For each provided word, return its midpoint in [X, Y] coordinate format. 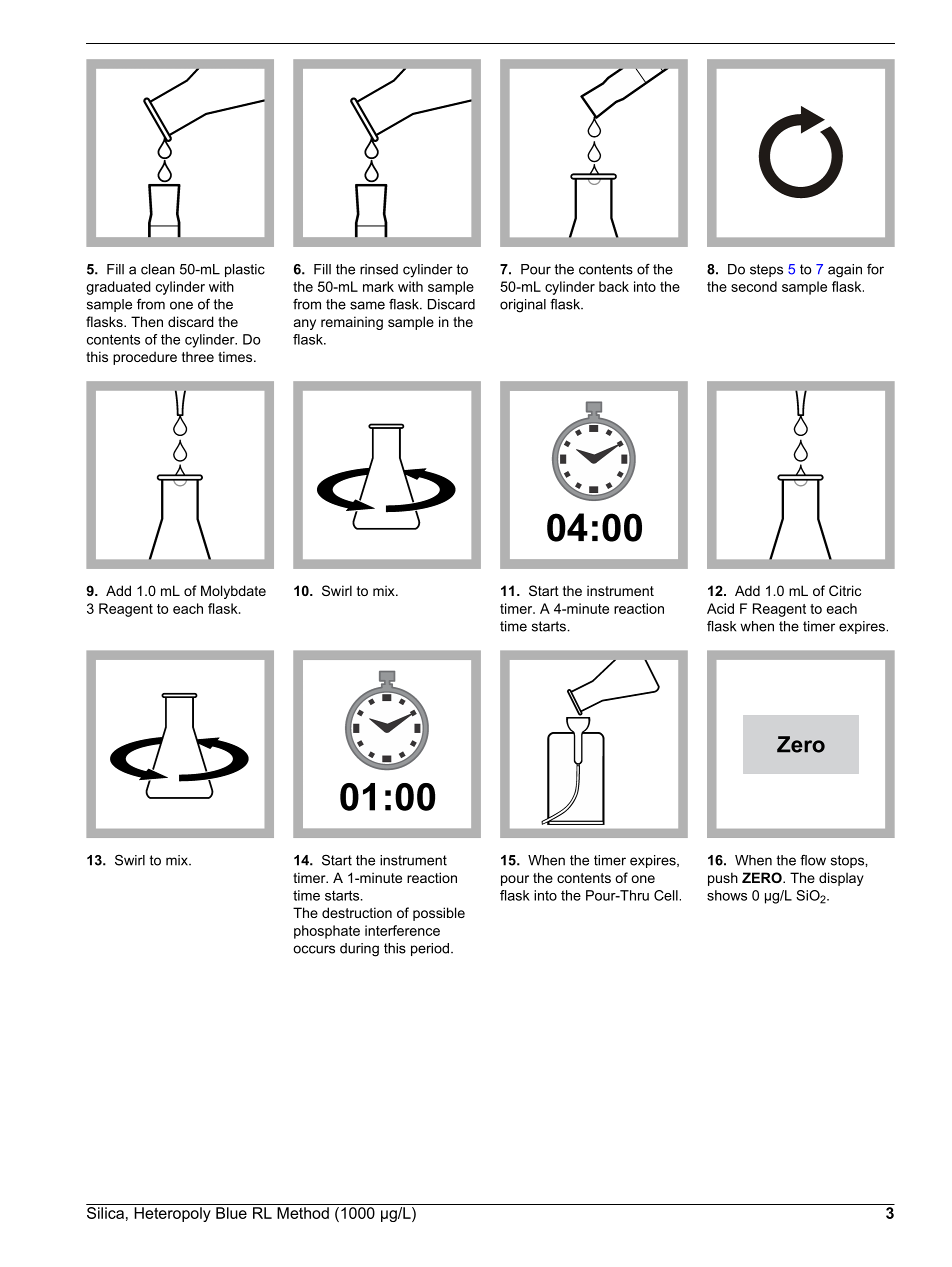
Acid [720, 608]
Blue [231, 1213]
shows [727, 895]
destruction [357, 912]
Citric [845, 590]
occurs [314, 949]
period [430, 949]
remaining [352, 323]
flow [813, 860]
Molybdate [233, 592]
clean [158, 269]
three [198, 356]
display [841, 879]
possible [439, 914]
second [754, 286]
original [523, 306]
